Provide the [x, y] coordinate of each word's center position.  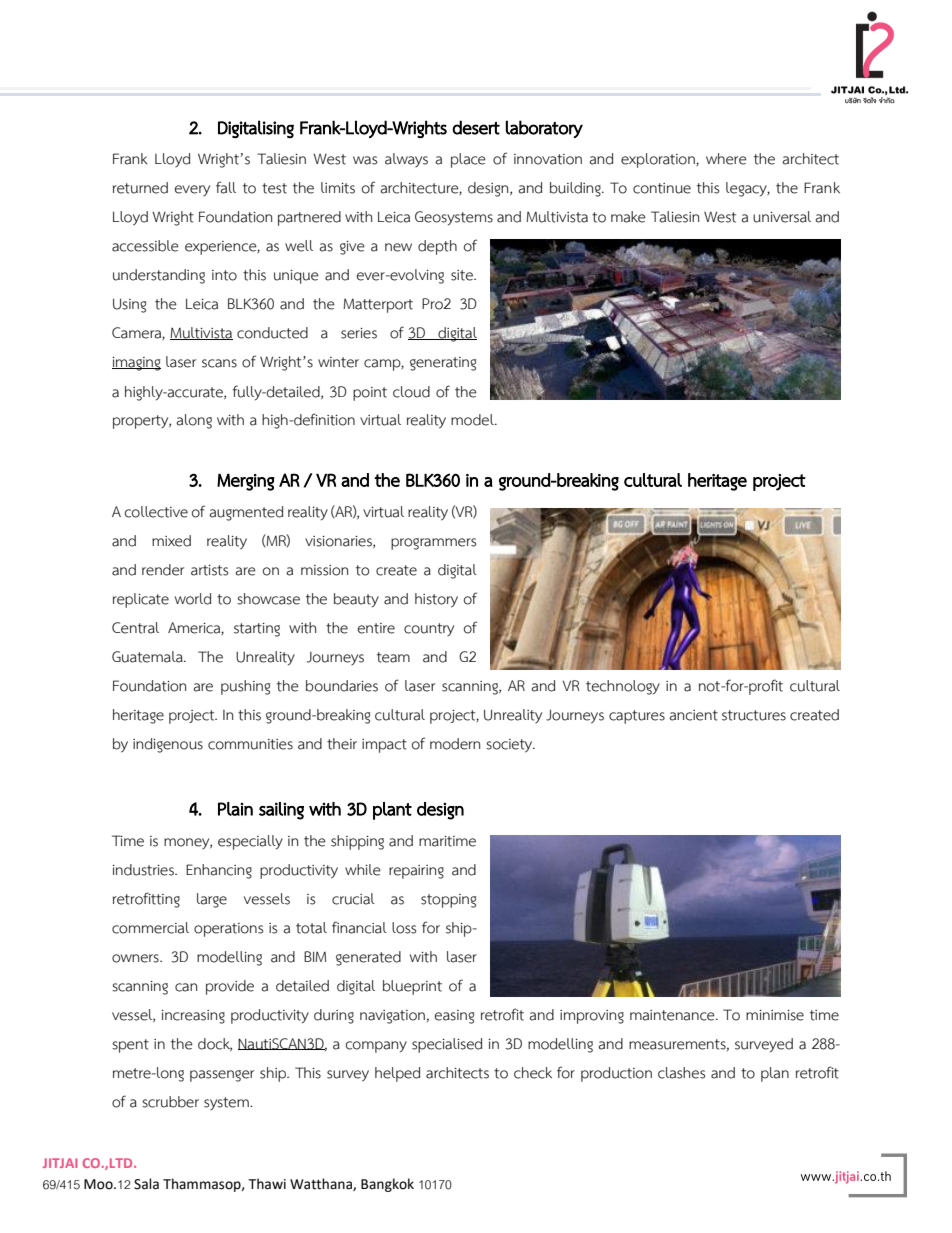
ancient [693, 715]
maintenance [673, 1015]
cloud [411, 392]
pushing [245, 687]
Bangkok [387, 1185]
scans [219, 363]
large [212, 900]
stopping [448, 901]
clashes [681, 1073]
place [468, 160]
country [429, 629]
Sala [146, 1184]
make [628, 217]
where [726, 159]
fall [226, 187]
